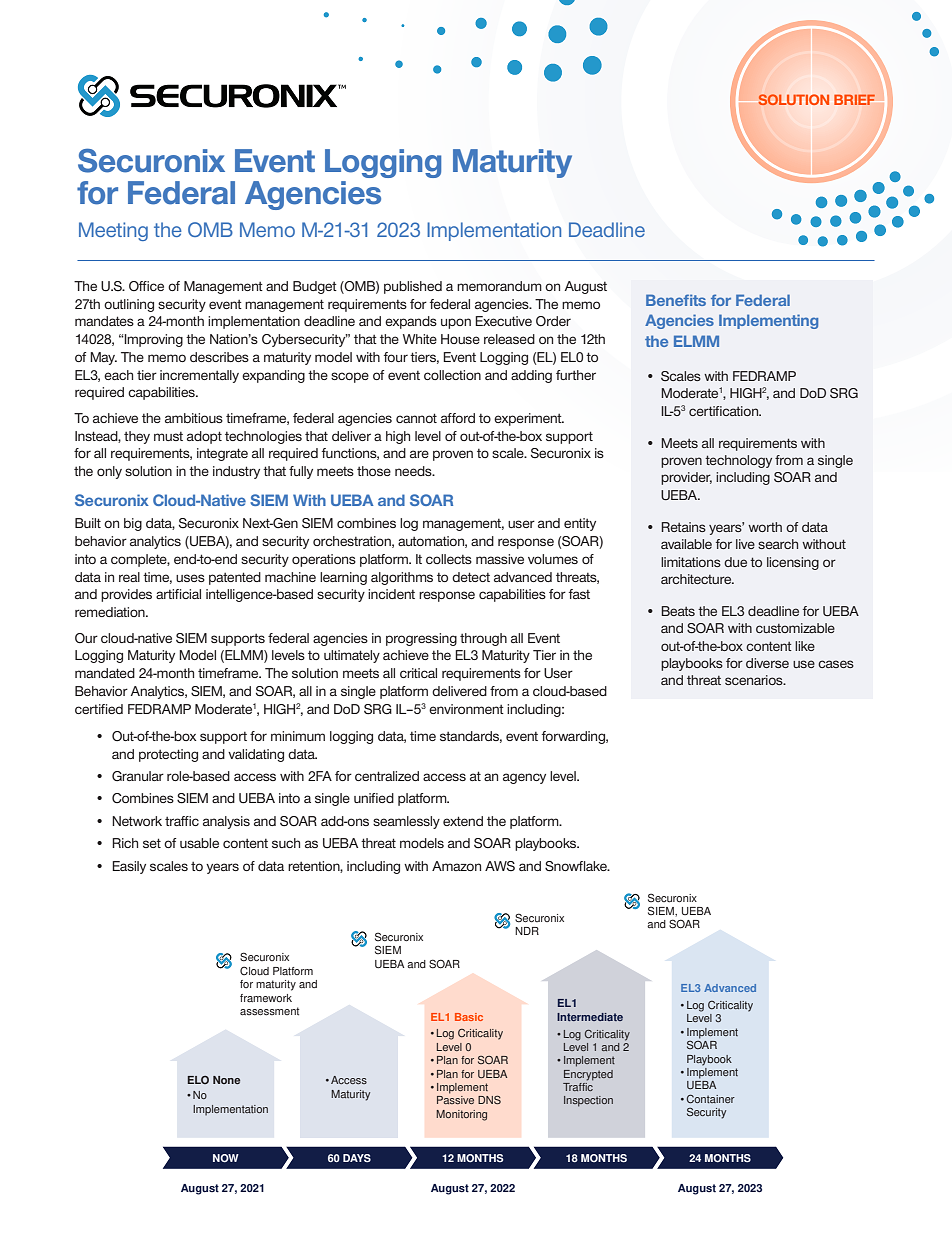 The width and height of the image is (952, 1233). I want to click on Monitoring, so click(461, 1115).
